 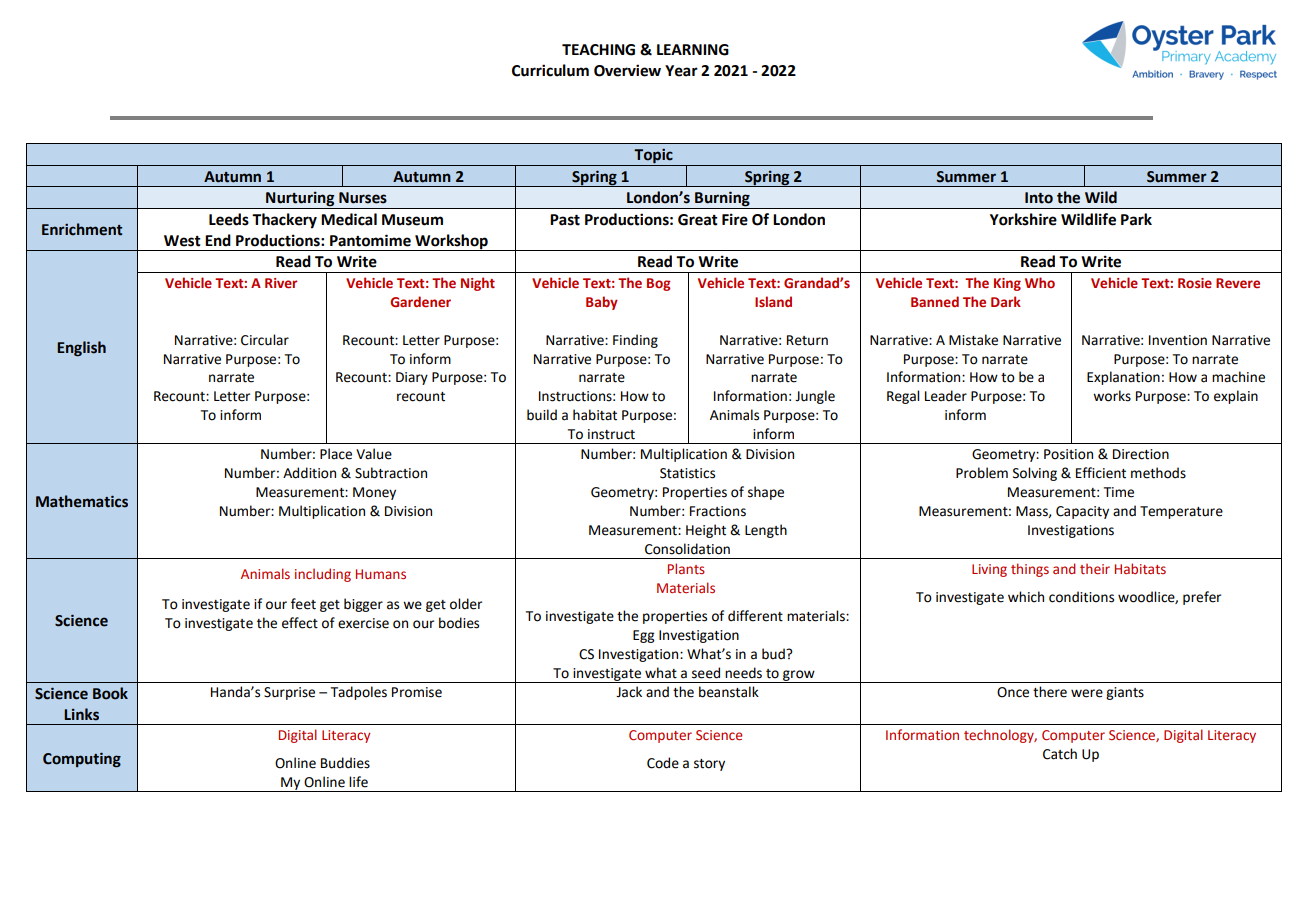 What do you see at coordinates (1082, 512) in the screenshot?
I see `Capacity` at bounding box center [1082, 512].
